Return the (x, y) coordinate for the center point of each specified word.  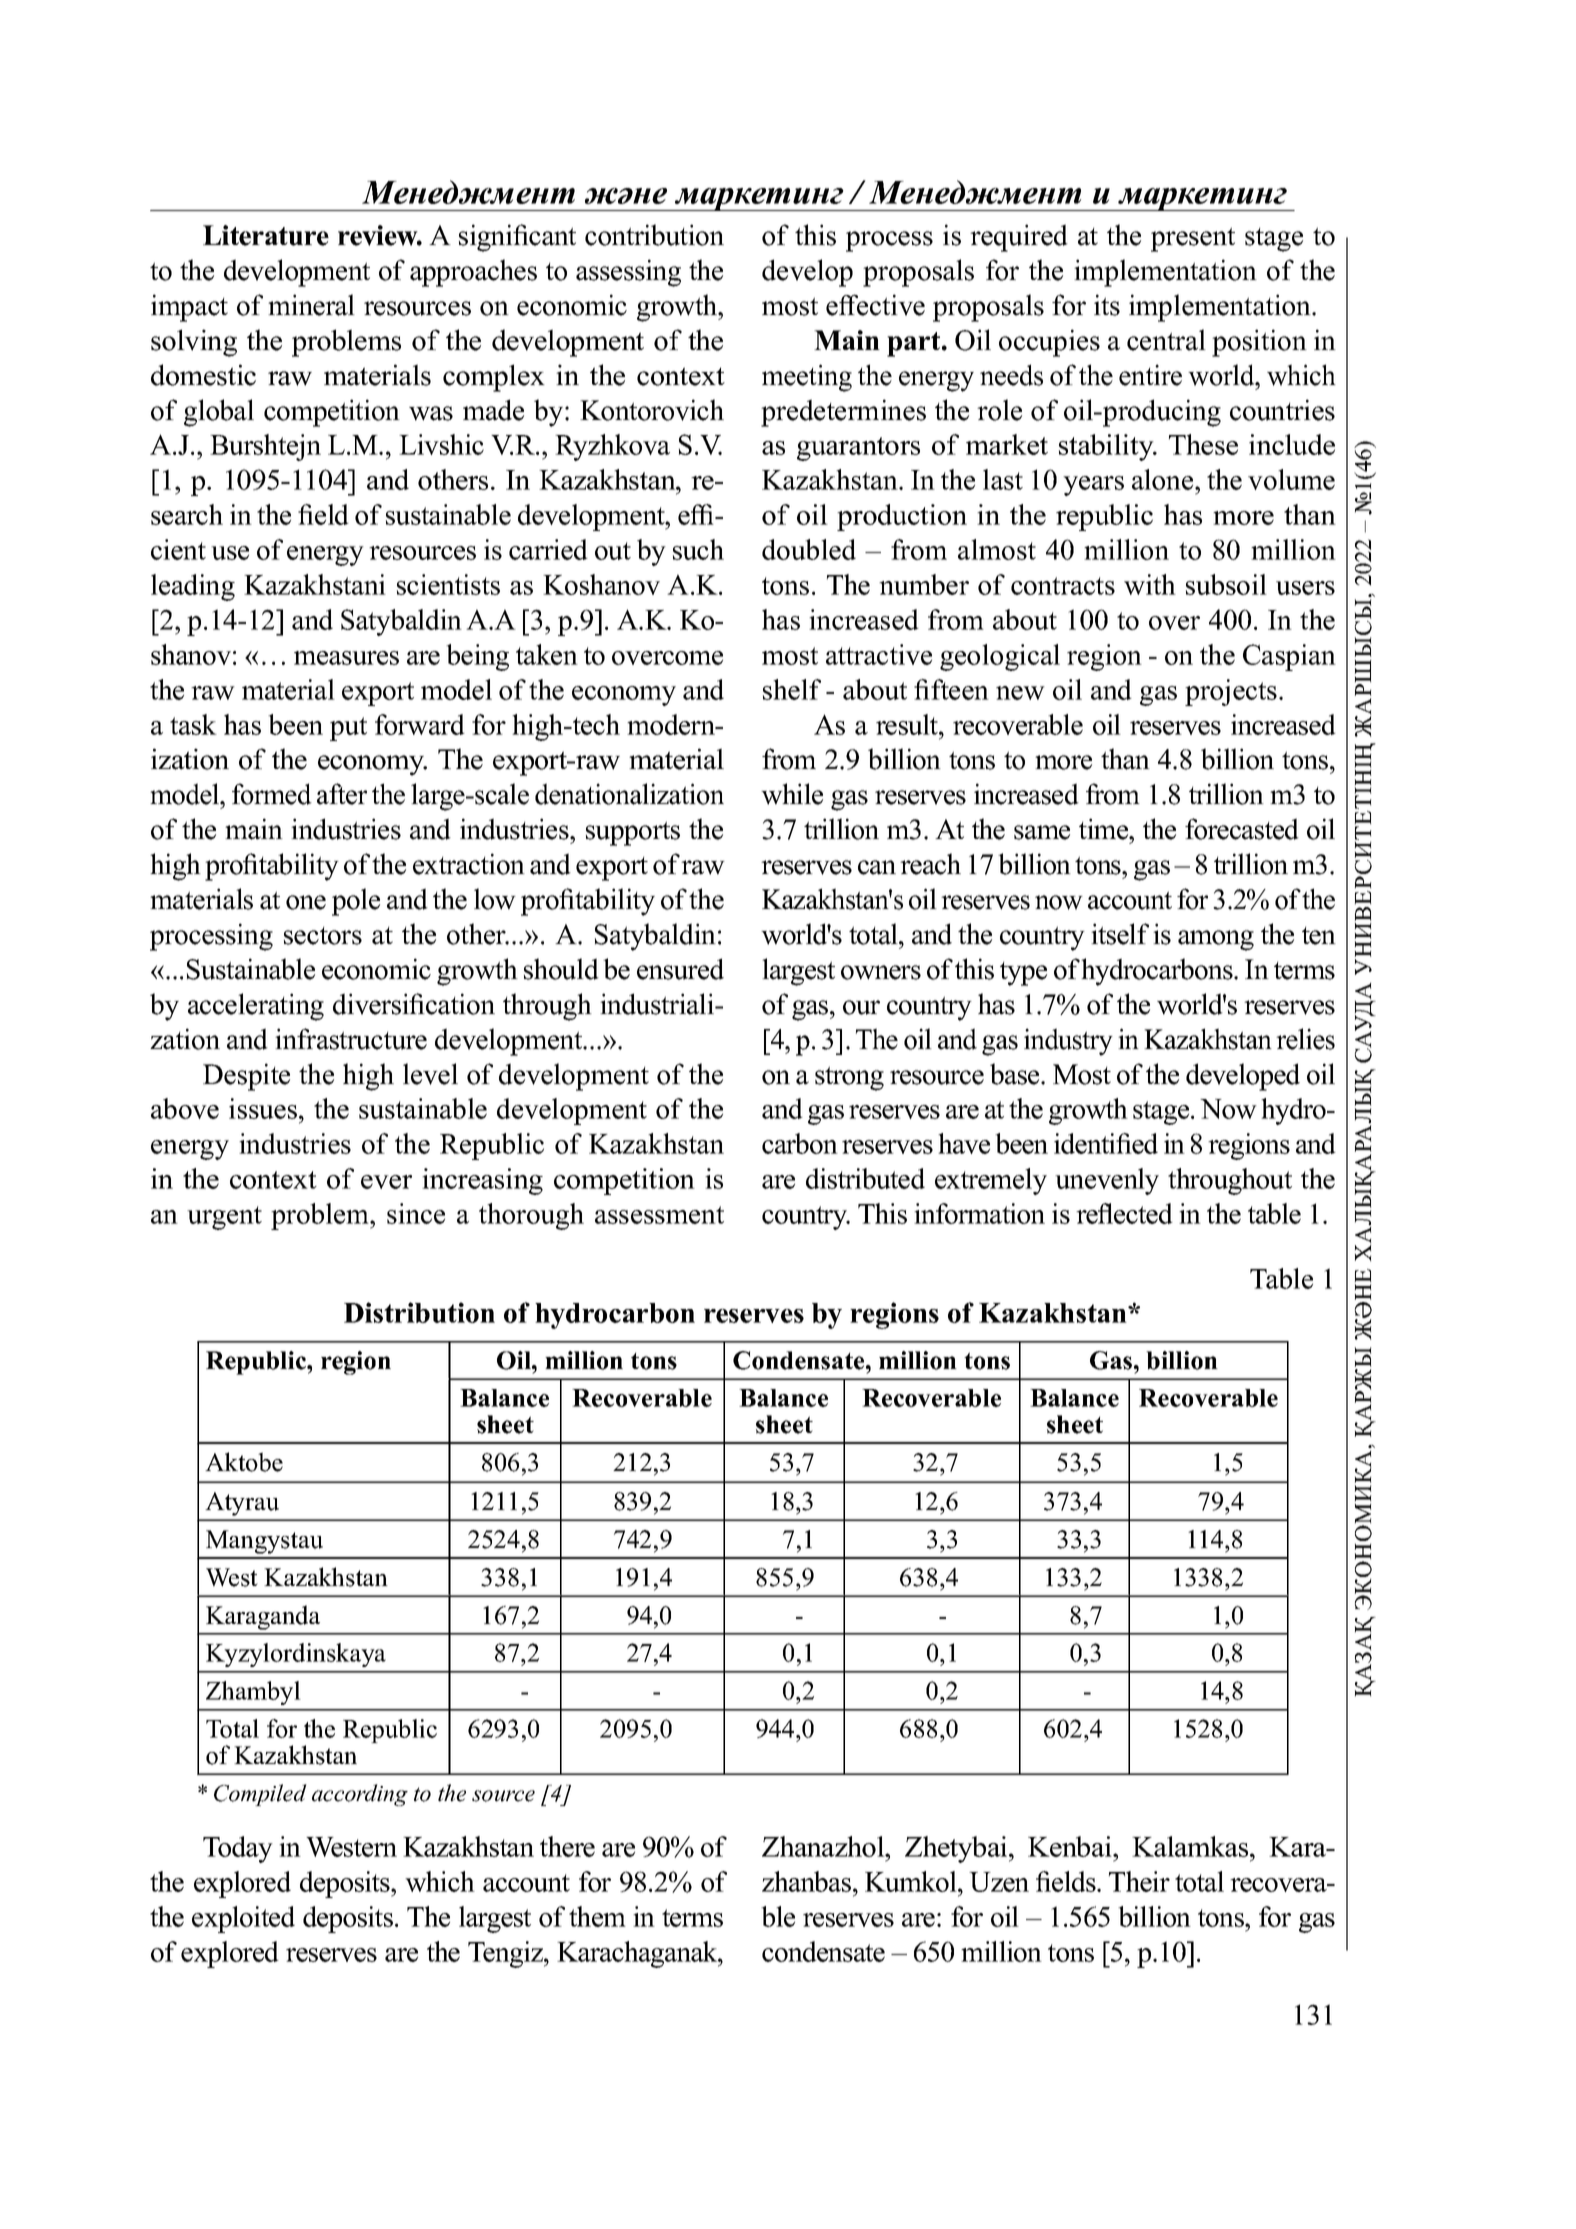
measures (346, 658)
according (360, 1795)
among (1216, 940)
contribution (654, 235)
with (1150, 584)
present (1193, 239)
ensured (680, 969)
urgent (224, 1218)
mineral (311, 305)
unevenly (1107, 1181)
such (698, 549)
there (567, 1846)
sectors (323, 935)
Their (1139, 1881)
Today (238, 1849)
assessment (659, 1215)
